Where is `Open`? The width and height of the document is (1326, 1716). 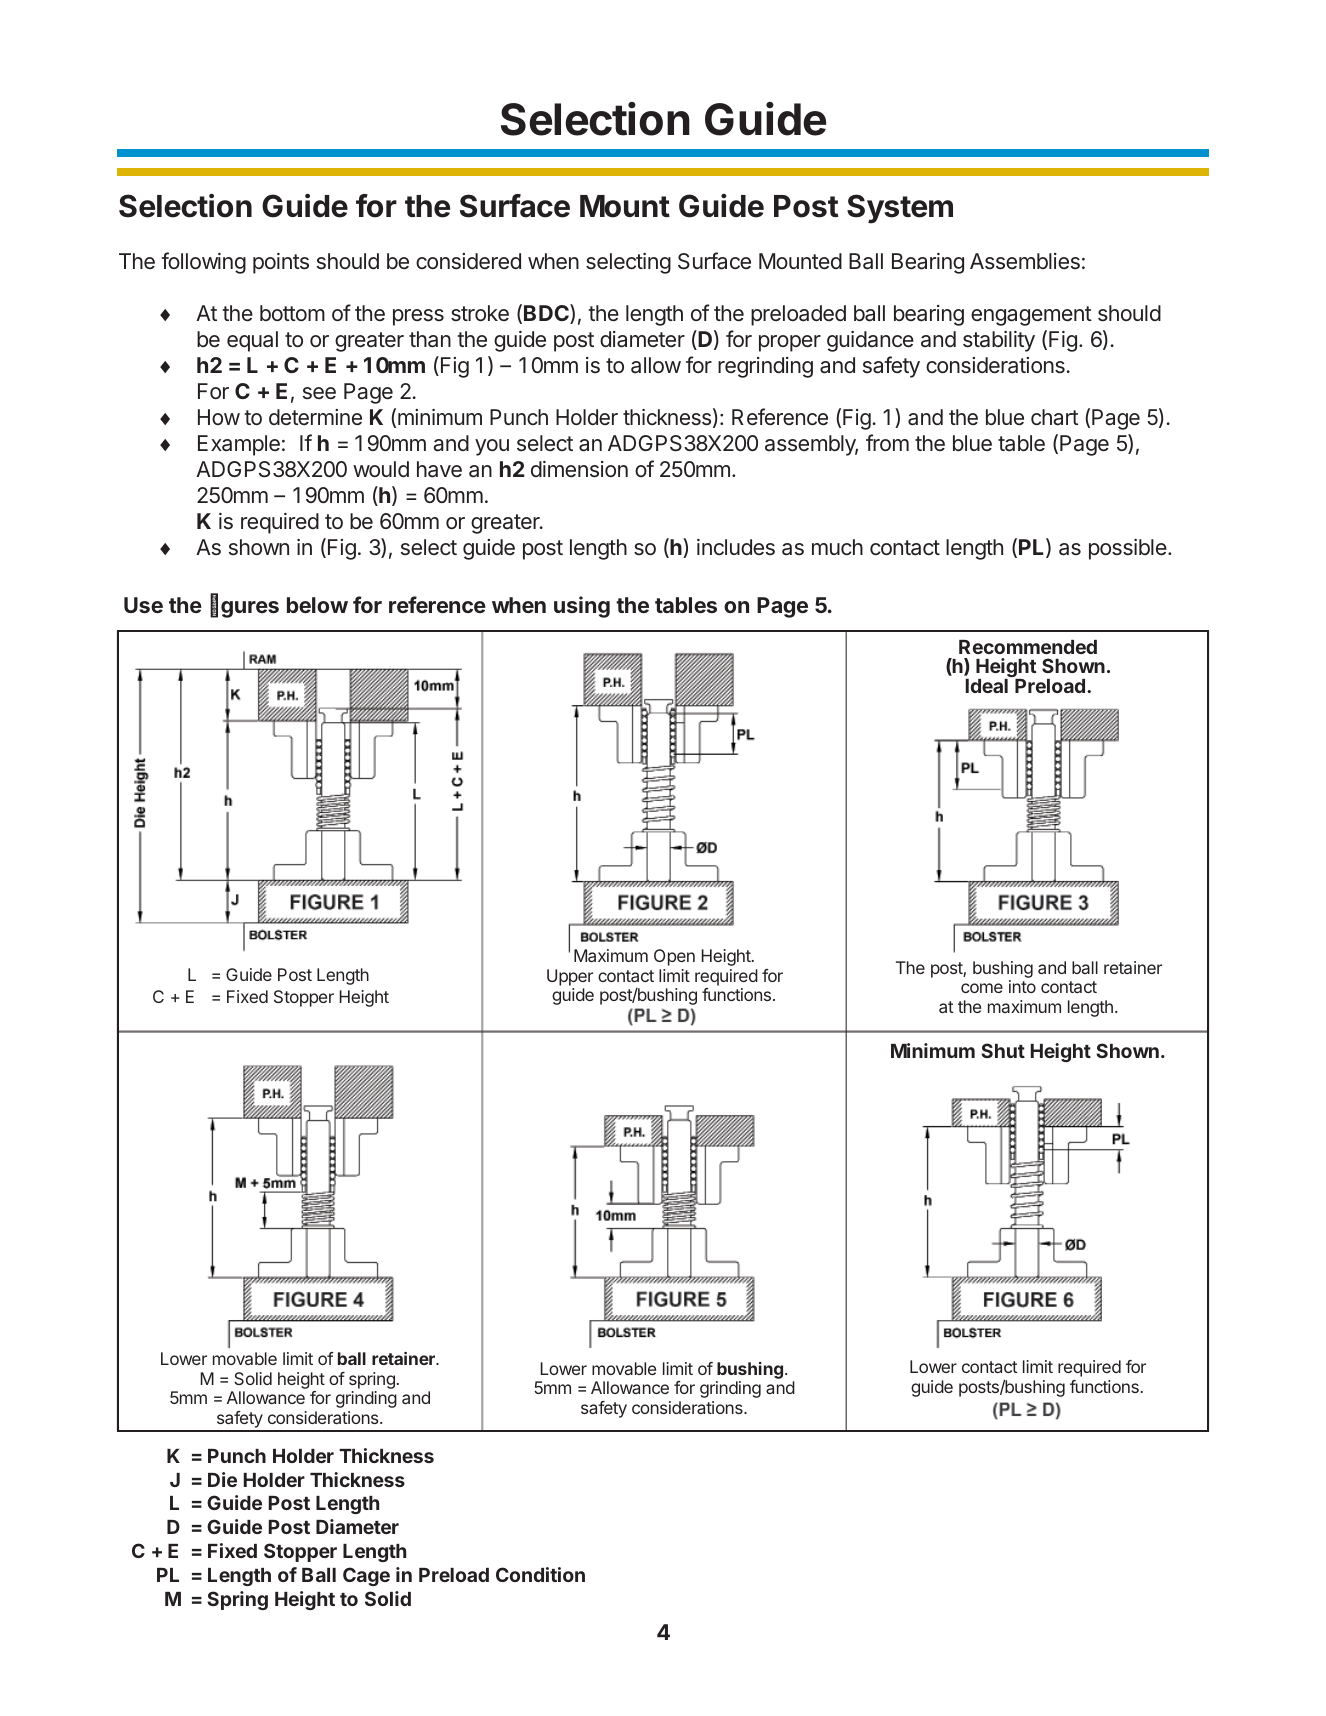 Open is located at coordinates (674, 957).
